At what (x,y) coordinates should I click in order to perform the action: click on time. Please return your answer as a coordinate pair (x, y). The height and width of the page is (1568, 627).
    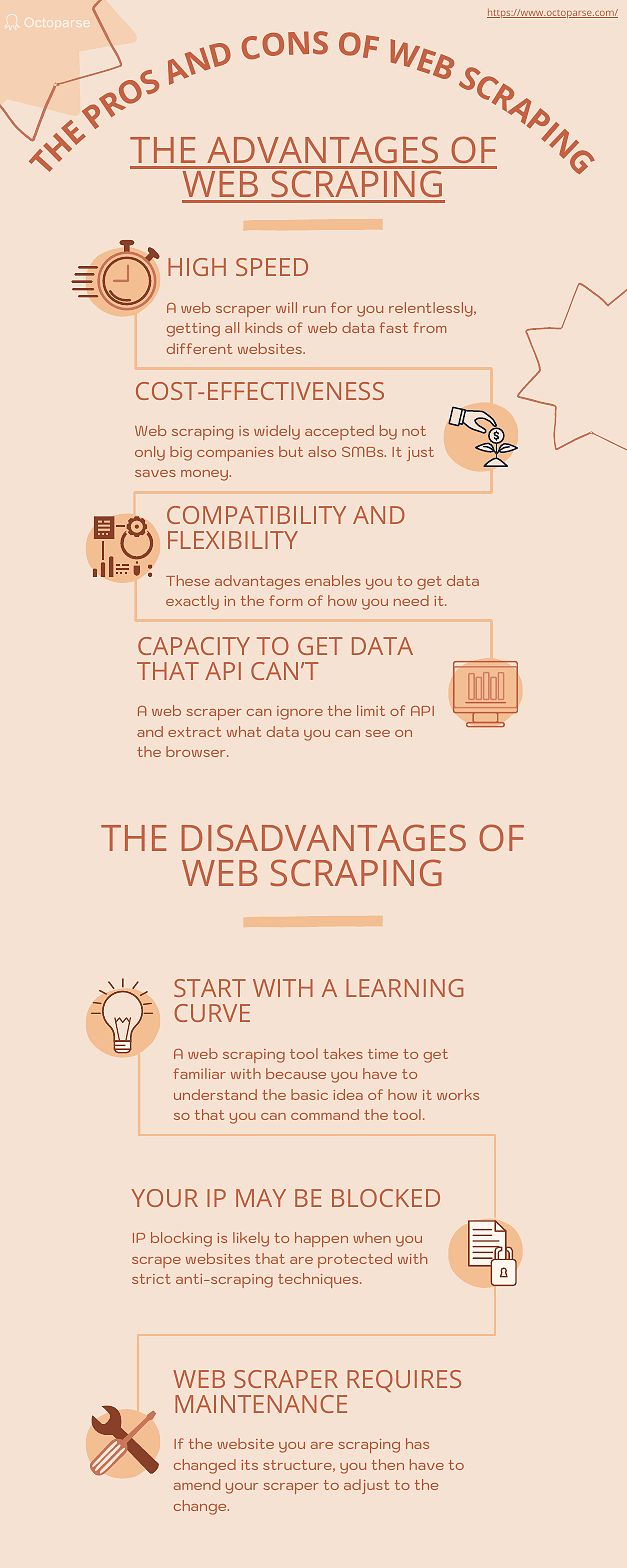
    Looking at the image, I should click on (383, 1054).
